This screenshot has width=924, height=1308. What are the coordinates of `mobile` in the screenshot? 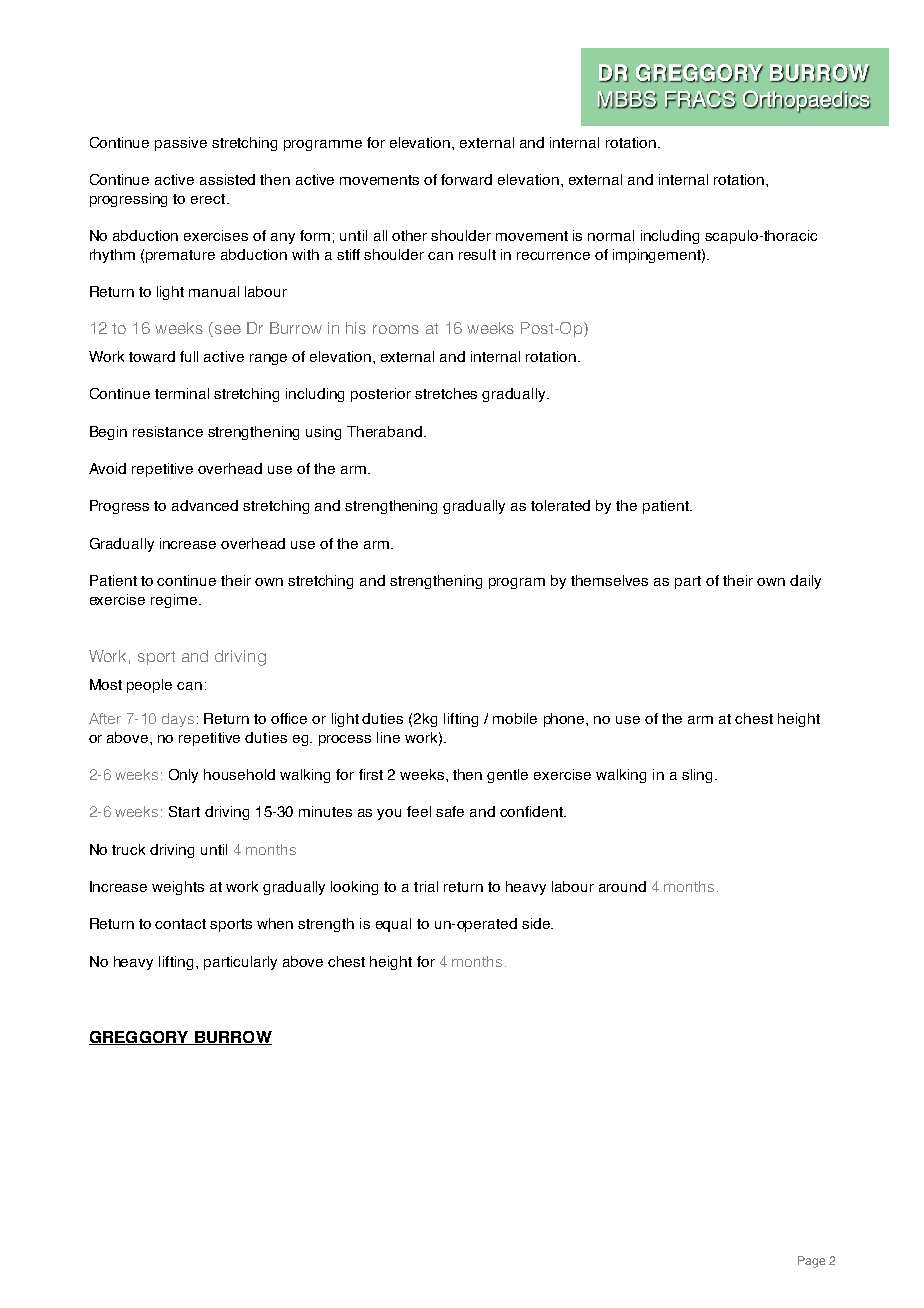 It's located at (515, 718).
